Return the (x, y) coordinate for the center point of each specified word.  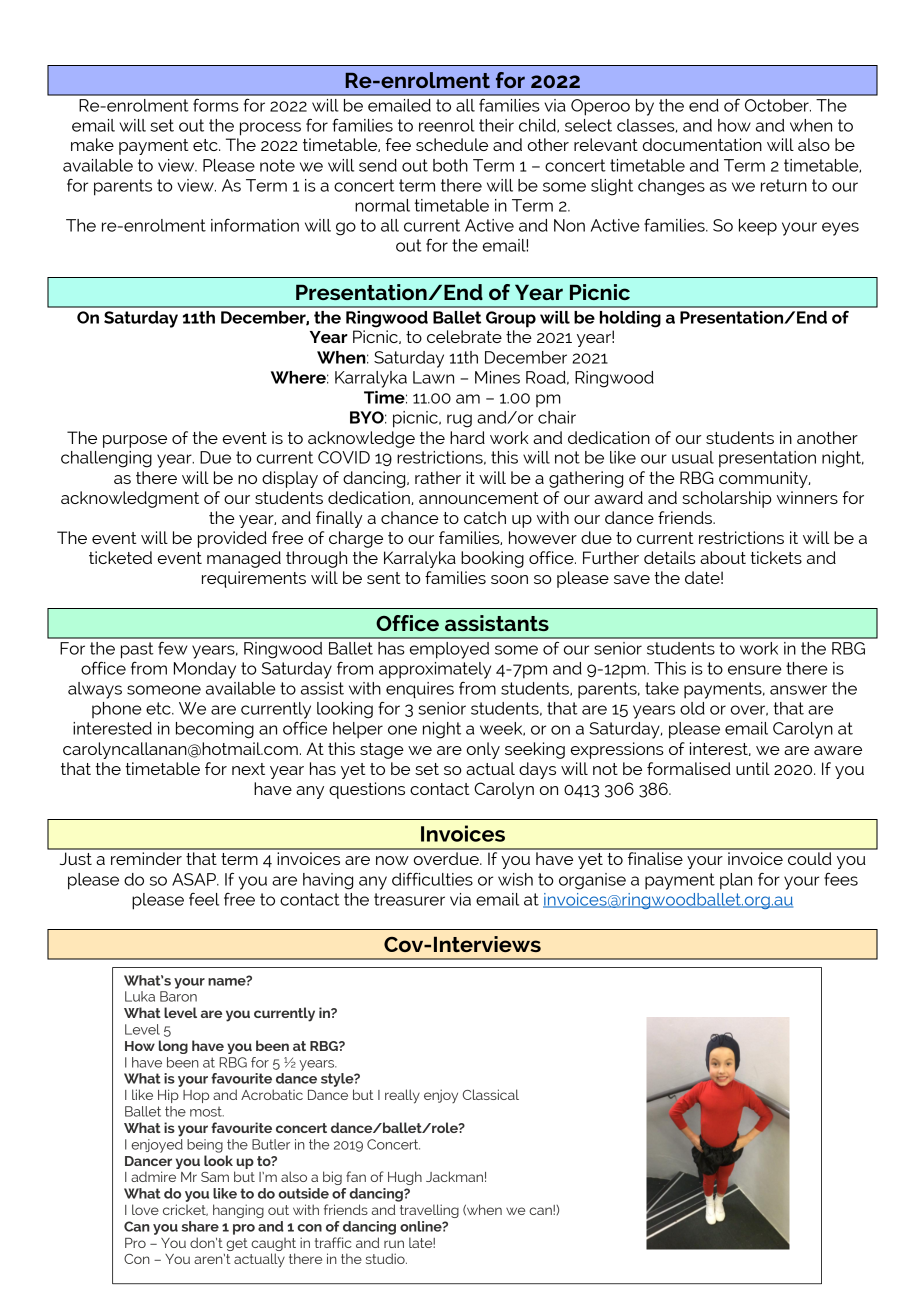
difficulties (432, 879)
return (784, 185)
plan (736, 881)
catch (485, 517)
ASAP (195, 879)
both (450, 165)
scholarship (727, 499)
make (92, 144)
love (145, 1209)
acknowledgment (130, 499)
